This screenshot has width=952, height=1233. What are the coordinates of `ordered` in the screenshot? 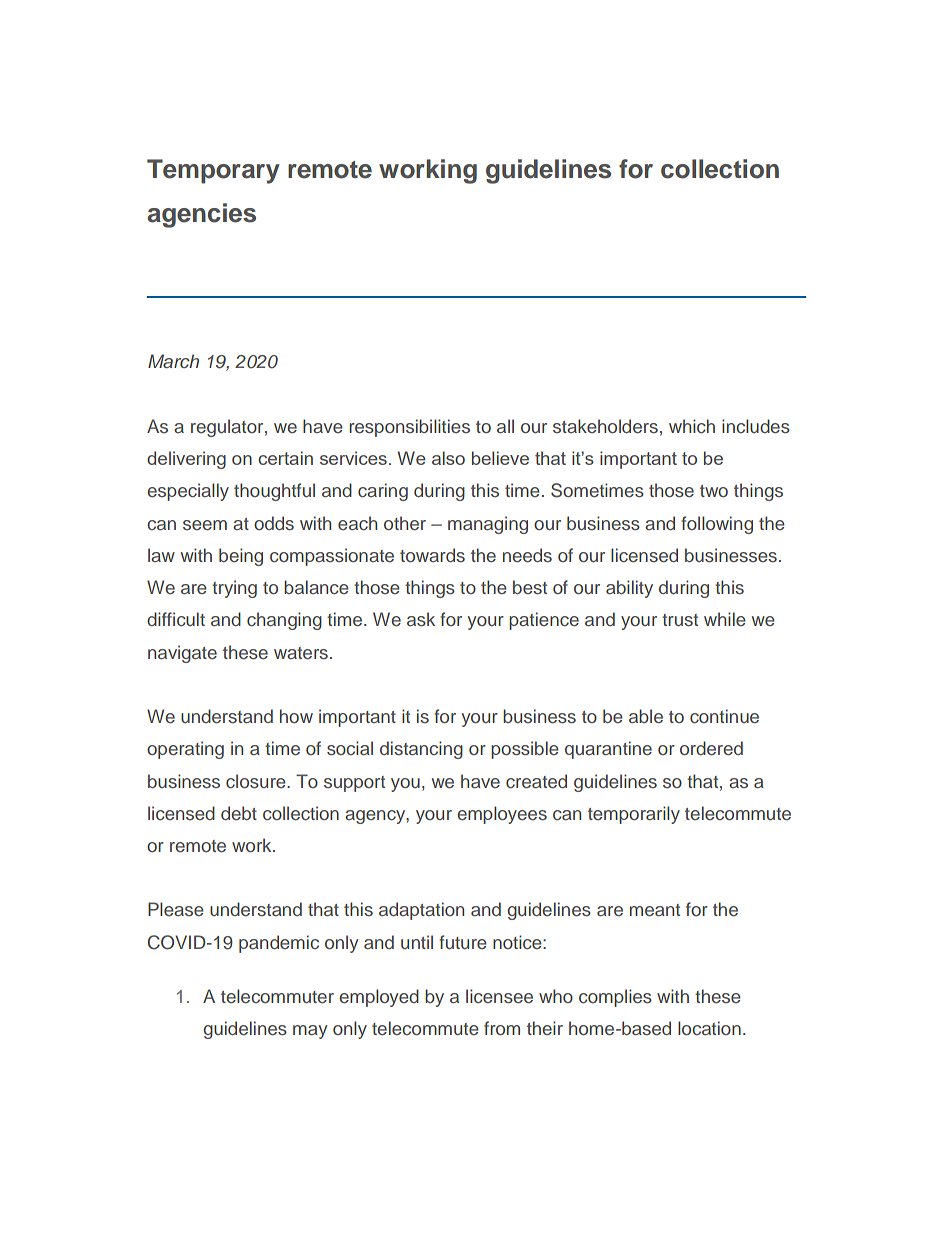 It's located at (711, 748).
